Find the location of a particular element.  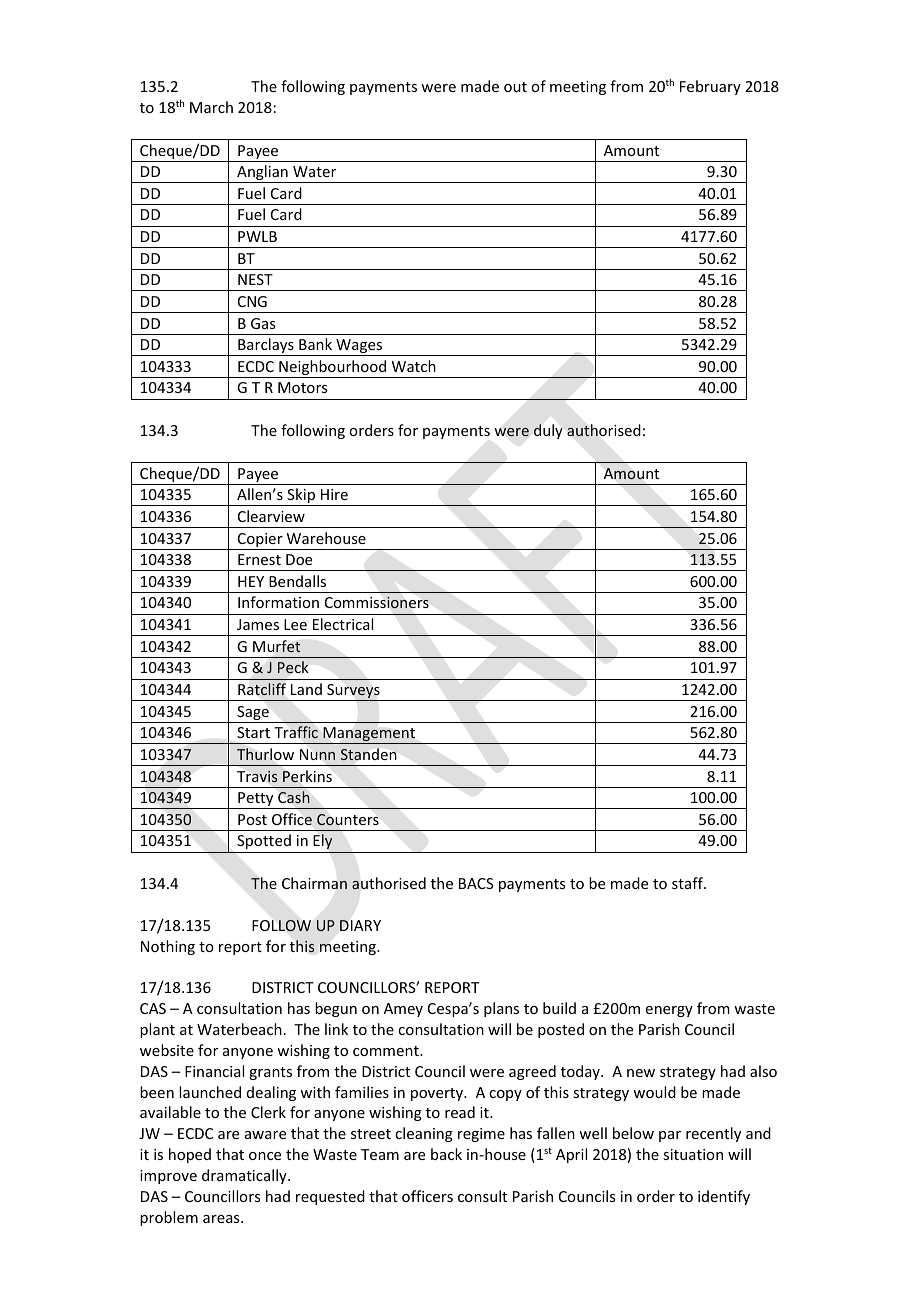

James is located at coordinates (258, 624).
